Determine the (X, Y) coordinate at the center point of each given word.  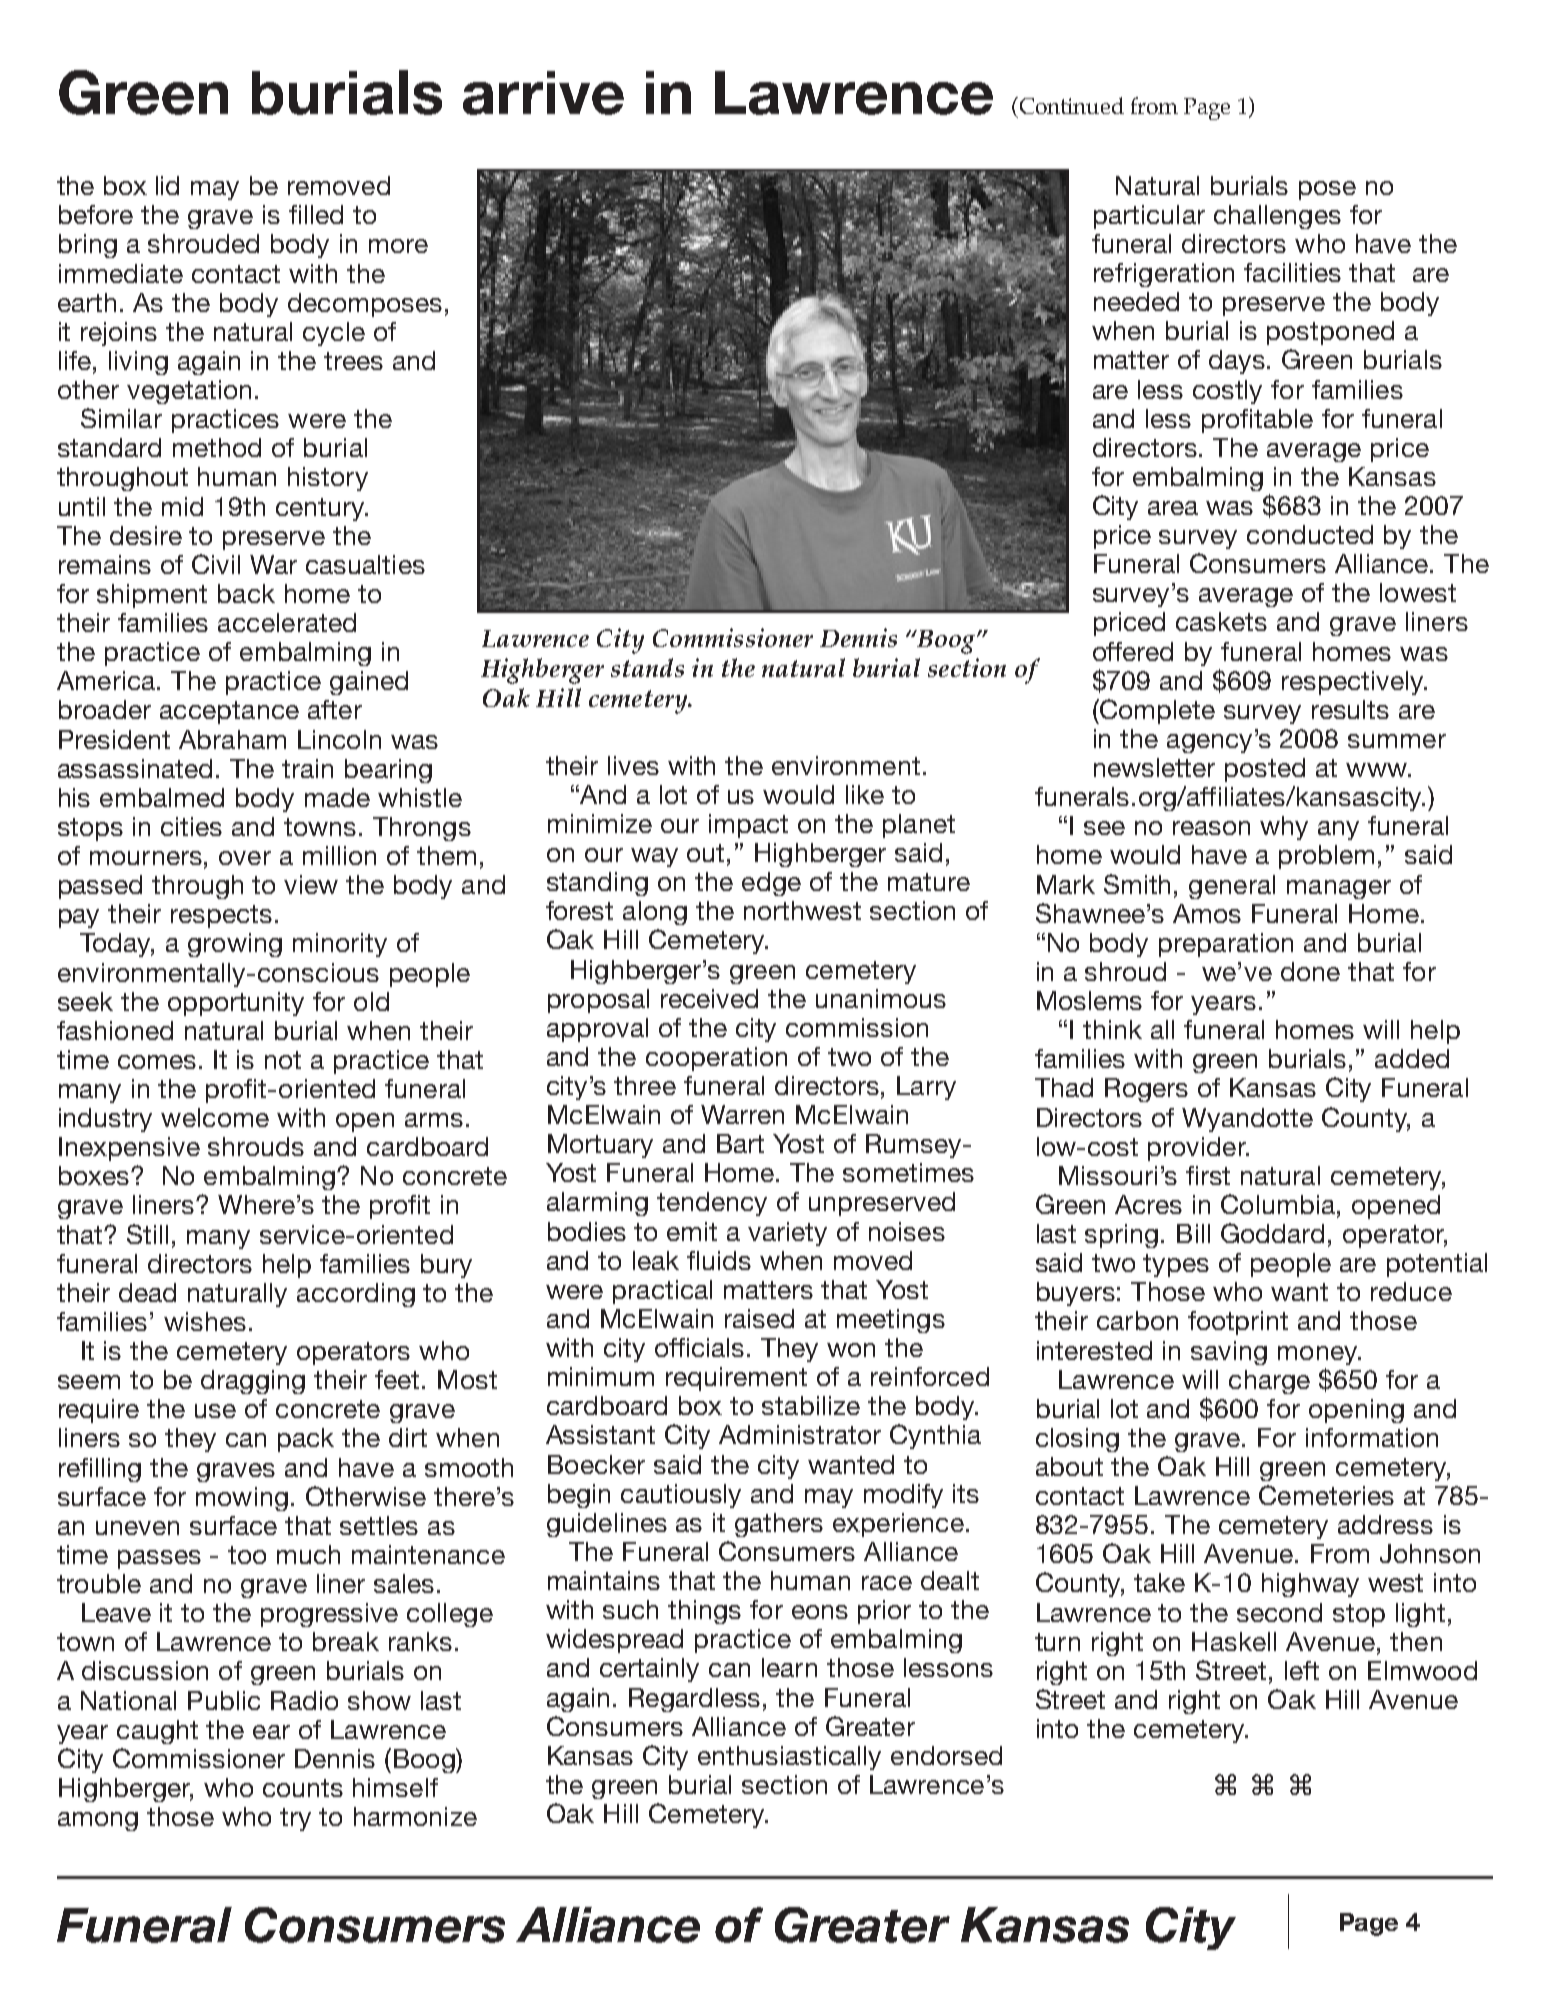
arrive (543, 93)
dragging (253, 1382)
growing (235, 945)
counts (303, 1788)
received (709, 998)
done (1310, 971)
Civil (216, 564)
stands (647, 667)
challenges (1277, 217)
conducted (1310, 534)
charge (1269, 1382)
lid (167, 185)
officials (699, 1347)
